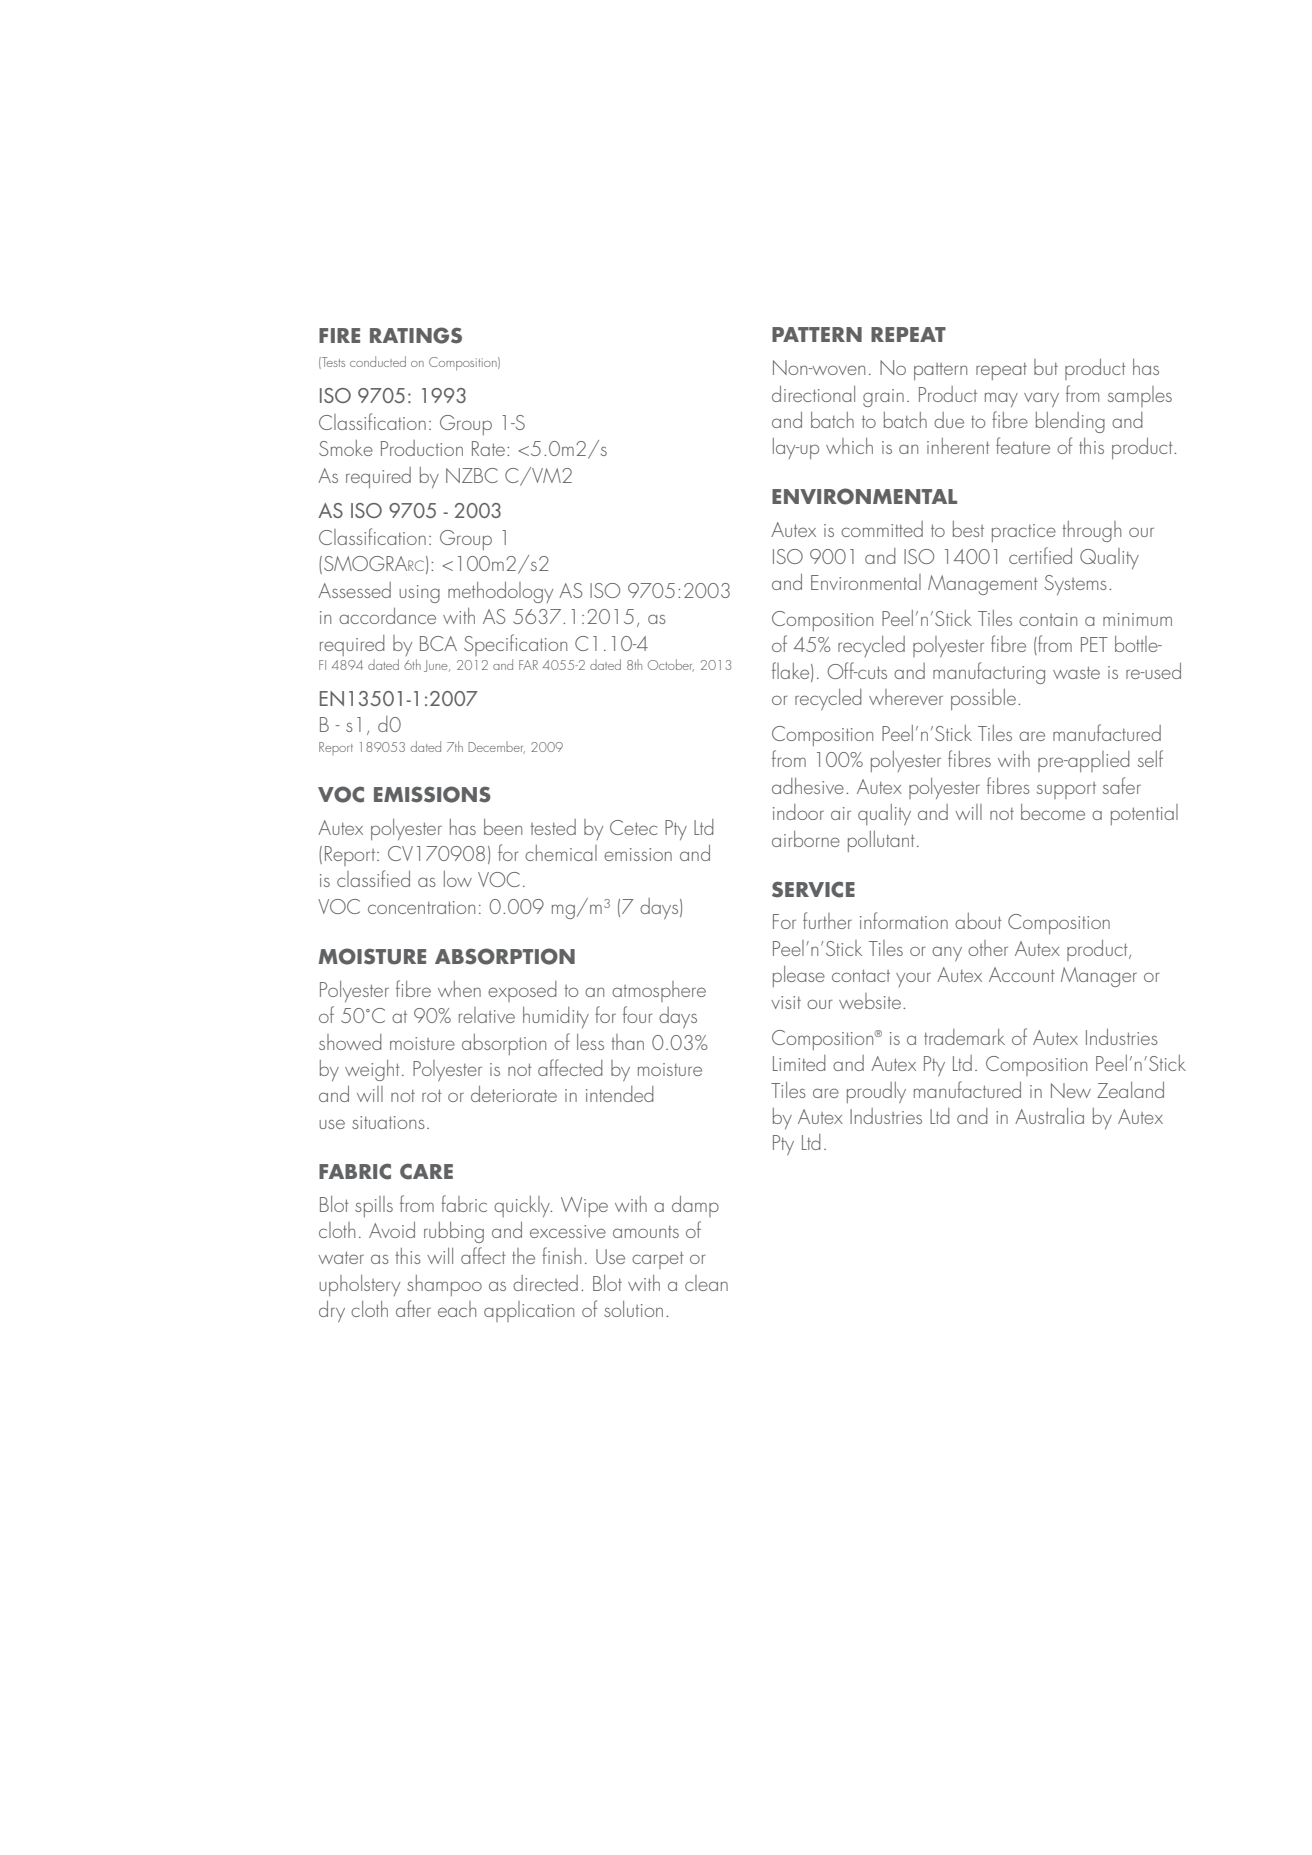  Describe the element at coordinates (416, 335) in the document. I see `RATINGS` at that location.
